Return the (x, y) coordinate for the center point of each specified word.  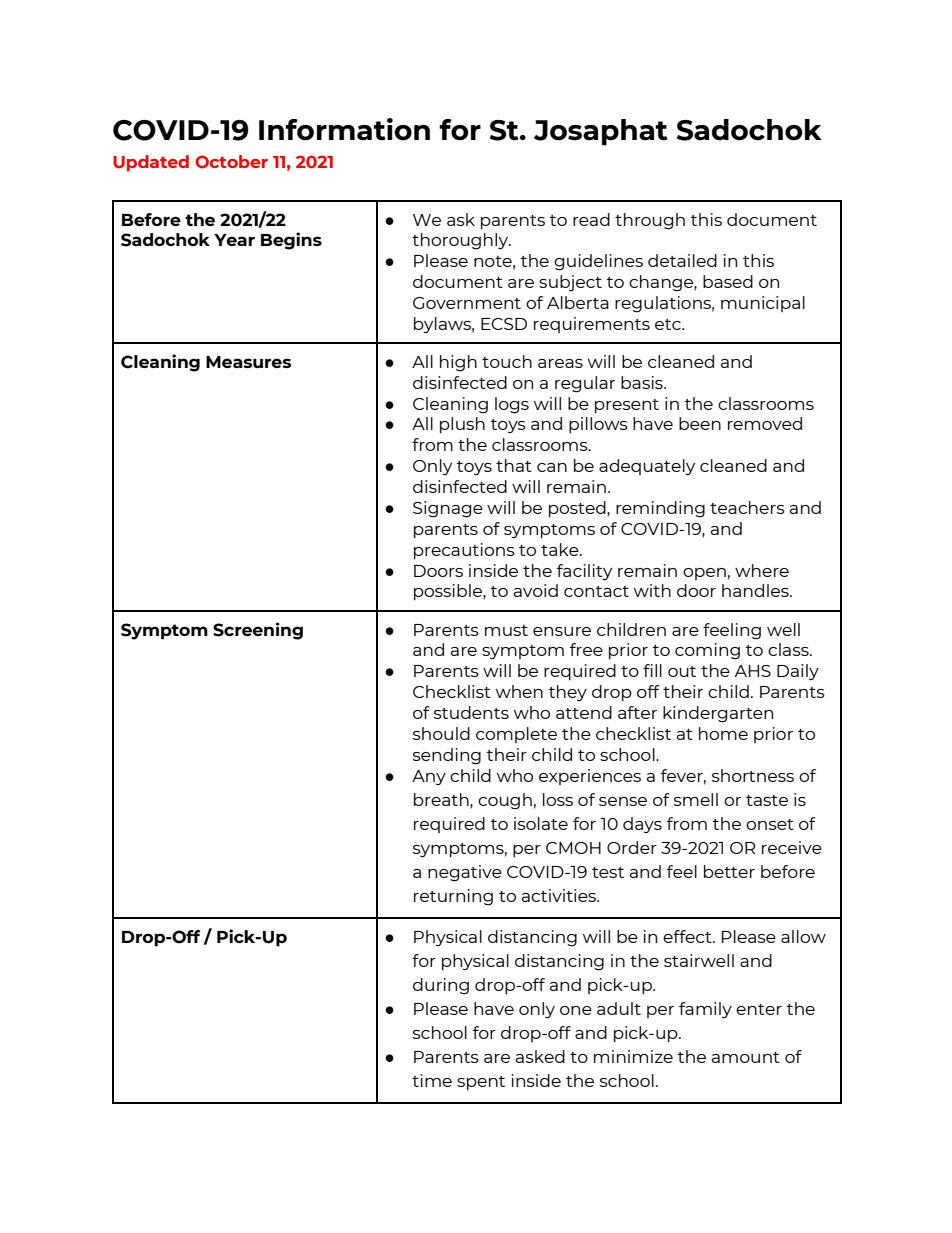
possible (449, 592)
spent (481, 1083)
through (650, 221)
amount (746, 1057)
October (231, 161)
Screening (258, 631)
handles (756, 590)
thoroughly (461, 241)
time (432, 1080)
